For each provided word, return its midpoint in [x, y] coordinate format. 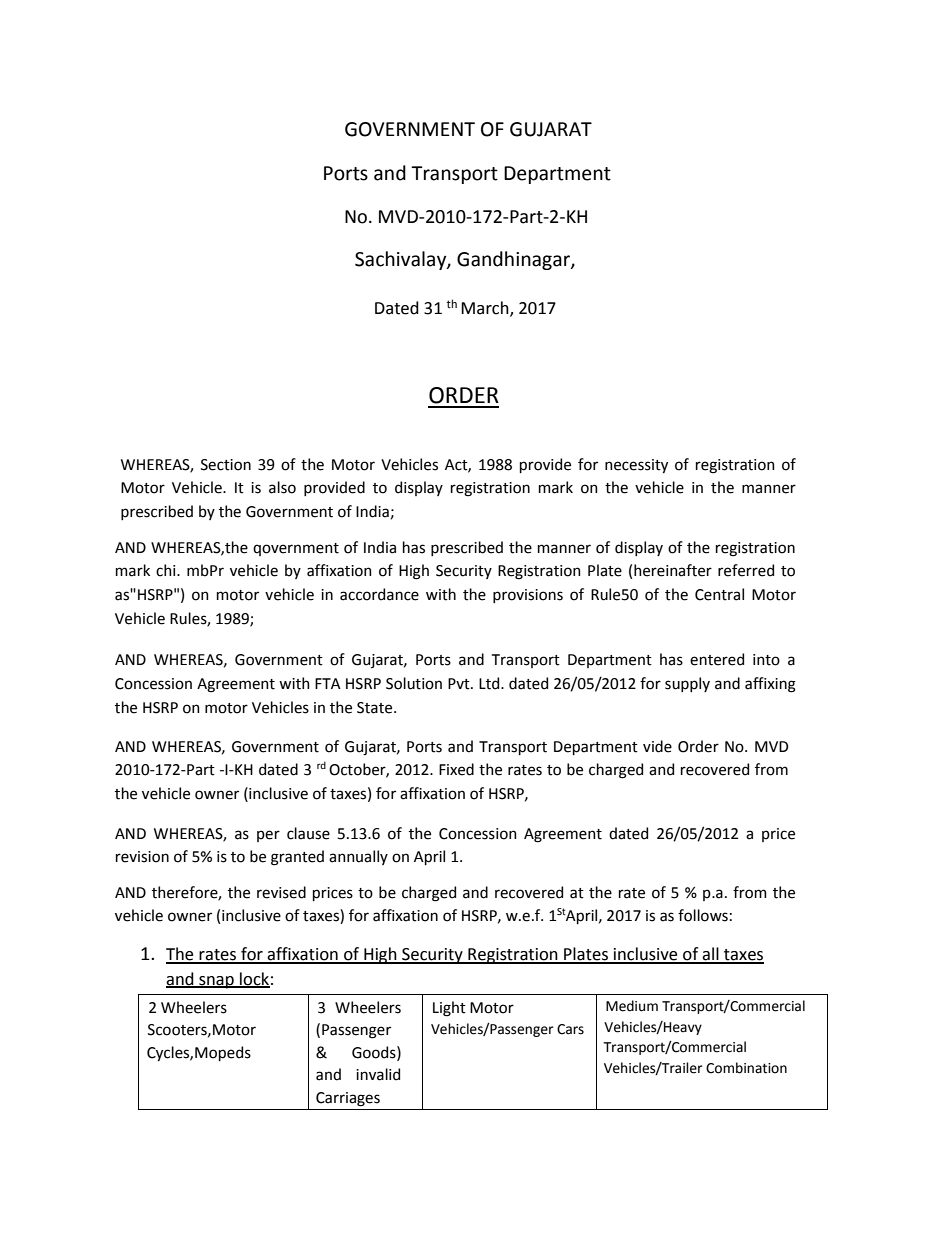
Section [226, 465]
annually [358, 857]
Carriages [348, 1099]
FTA [328, 683]
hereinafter [673, 570]
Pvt [460, 684]
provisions [528, 596]
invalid [378, 1074]
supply [687, 684]
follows [703, 915]
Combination [746, 1068]
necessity [636, 466]
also [282, 487]
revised [281, 892]
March [486, 309]
